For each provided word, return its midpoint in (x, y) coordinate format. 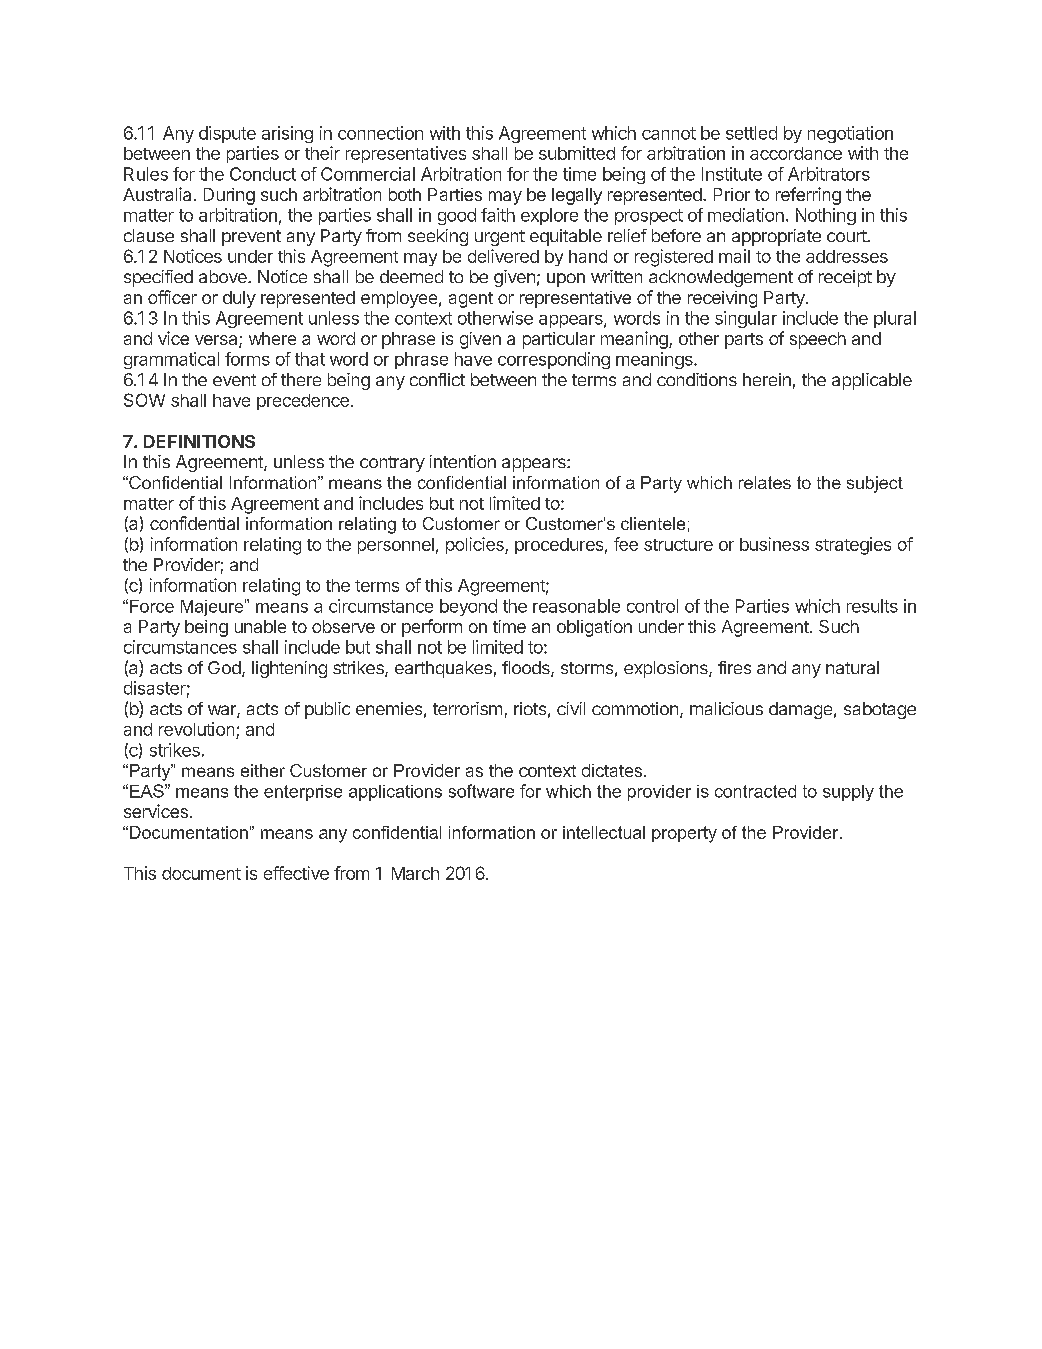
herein (767, 379)
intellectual (604, 832)
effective (296, 873)
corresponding (554, 360)
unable (260, 626)
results (872, 606)
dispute (227, 134)
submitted (577, 153)
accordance (796, 153)
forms (247, 359)
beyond (468, 607)
